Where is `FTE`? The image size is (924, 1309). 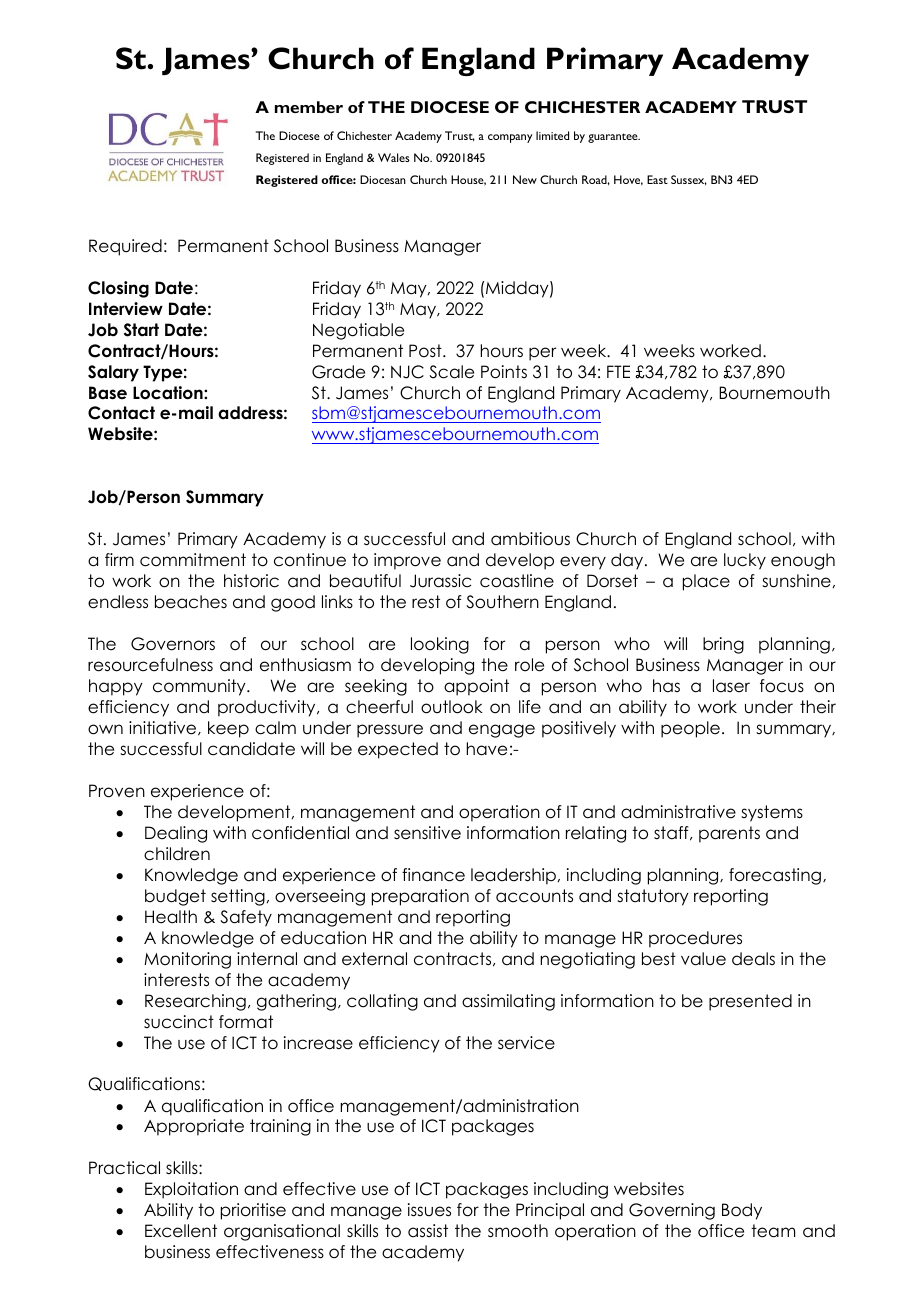
FTE is located at coordinates (618, 371).
